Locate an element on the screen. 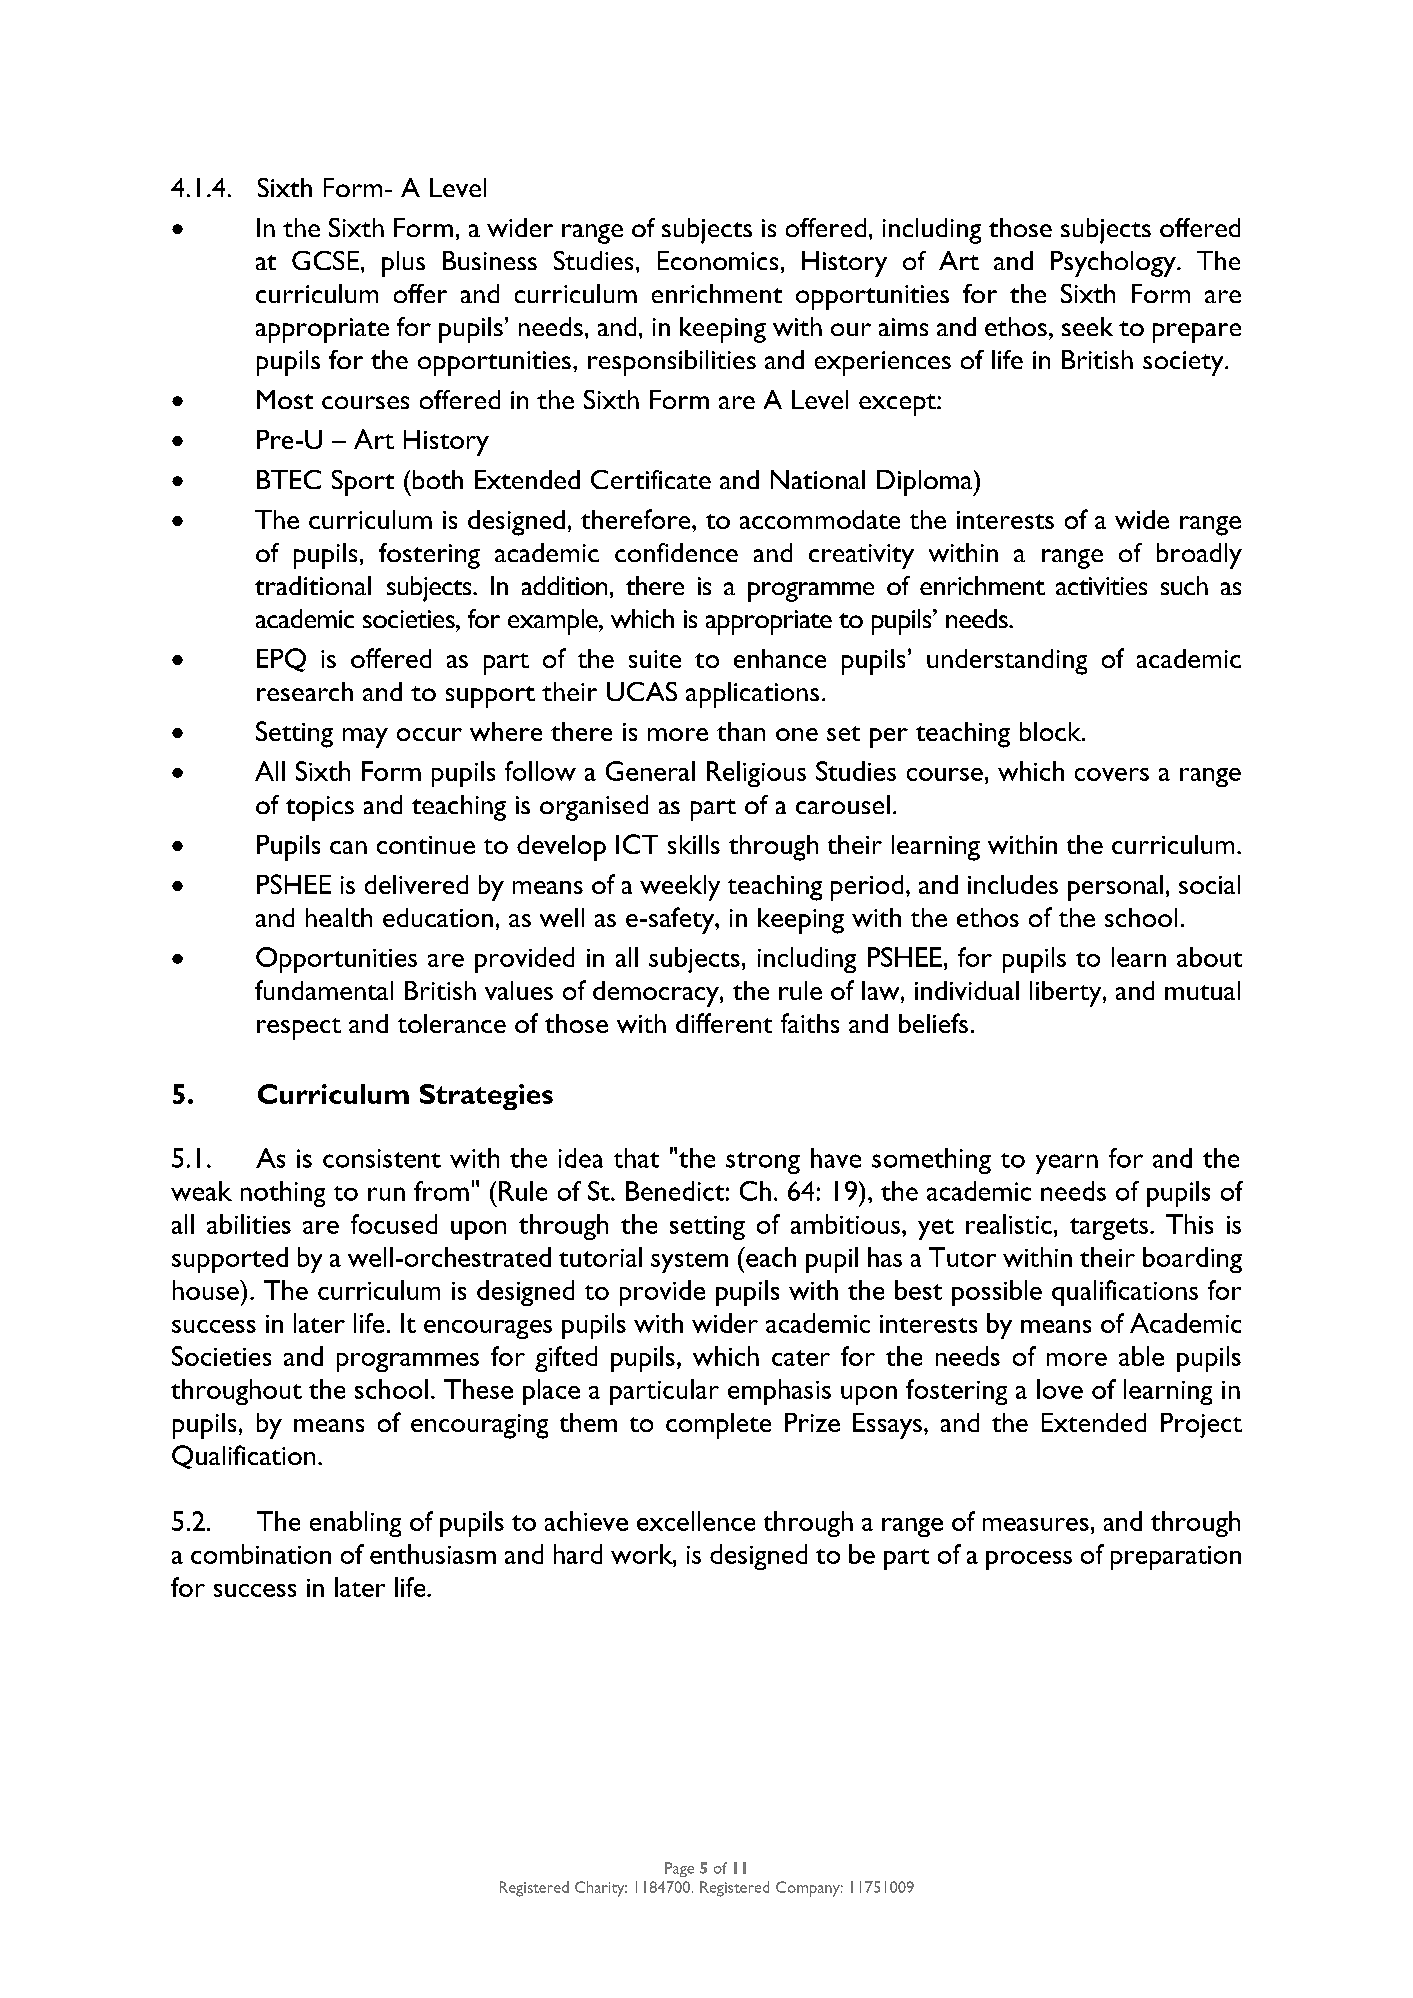 Image resolution: width=1413 pixels, height=1998 pixels. skills is located at coordinates (694, 844).
